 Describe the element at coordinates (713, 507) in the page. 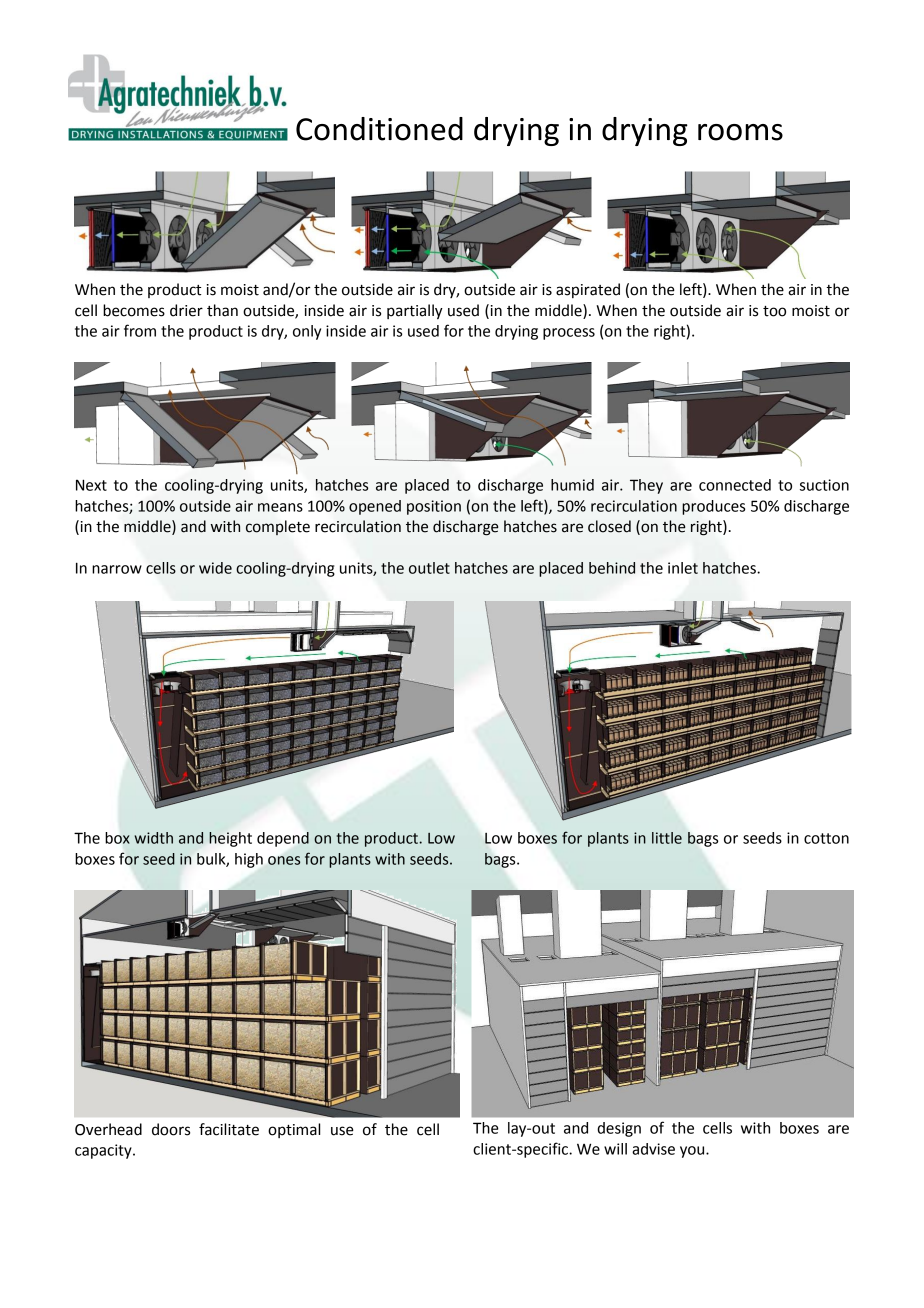

I see `produces` at that location.
